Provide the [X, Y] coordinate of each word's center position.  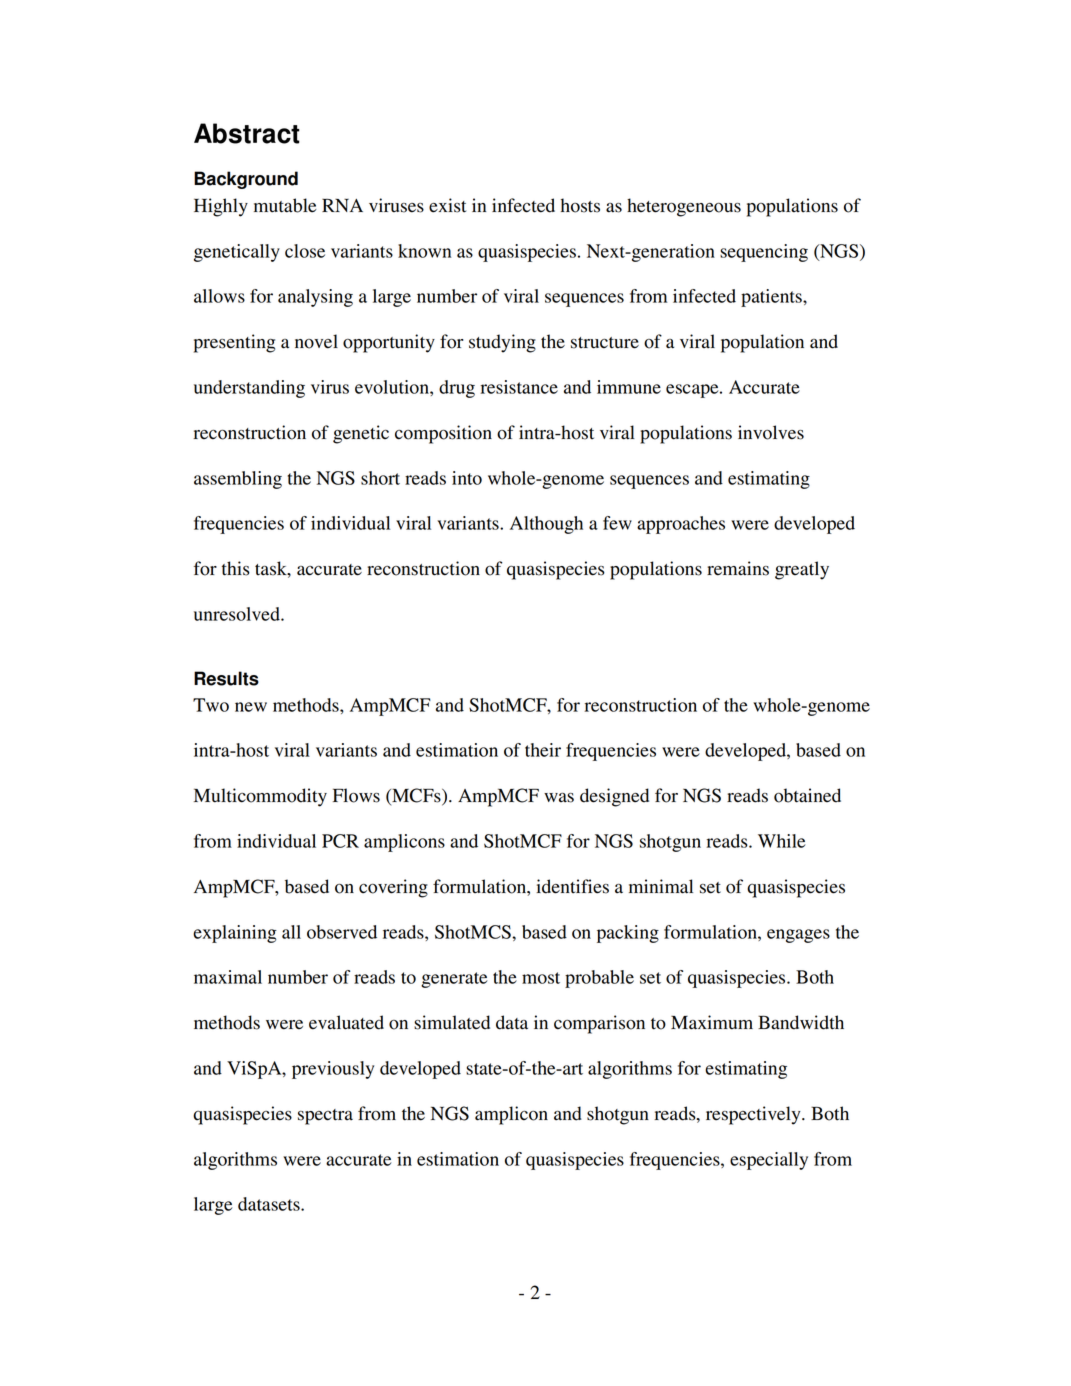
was [559, 798]
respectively [754, 1115]
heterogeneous [684, 207]
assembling [238, 480]
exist [447, 205]
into [467, 478]
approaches [681, 525]
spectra [325, 1117]
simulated [452, 1022]
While [782, 841]
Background [246, 180]
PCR [340, 841]
